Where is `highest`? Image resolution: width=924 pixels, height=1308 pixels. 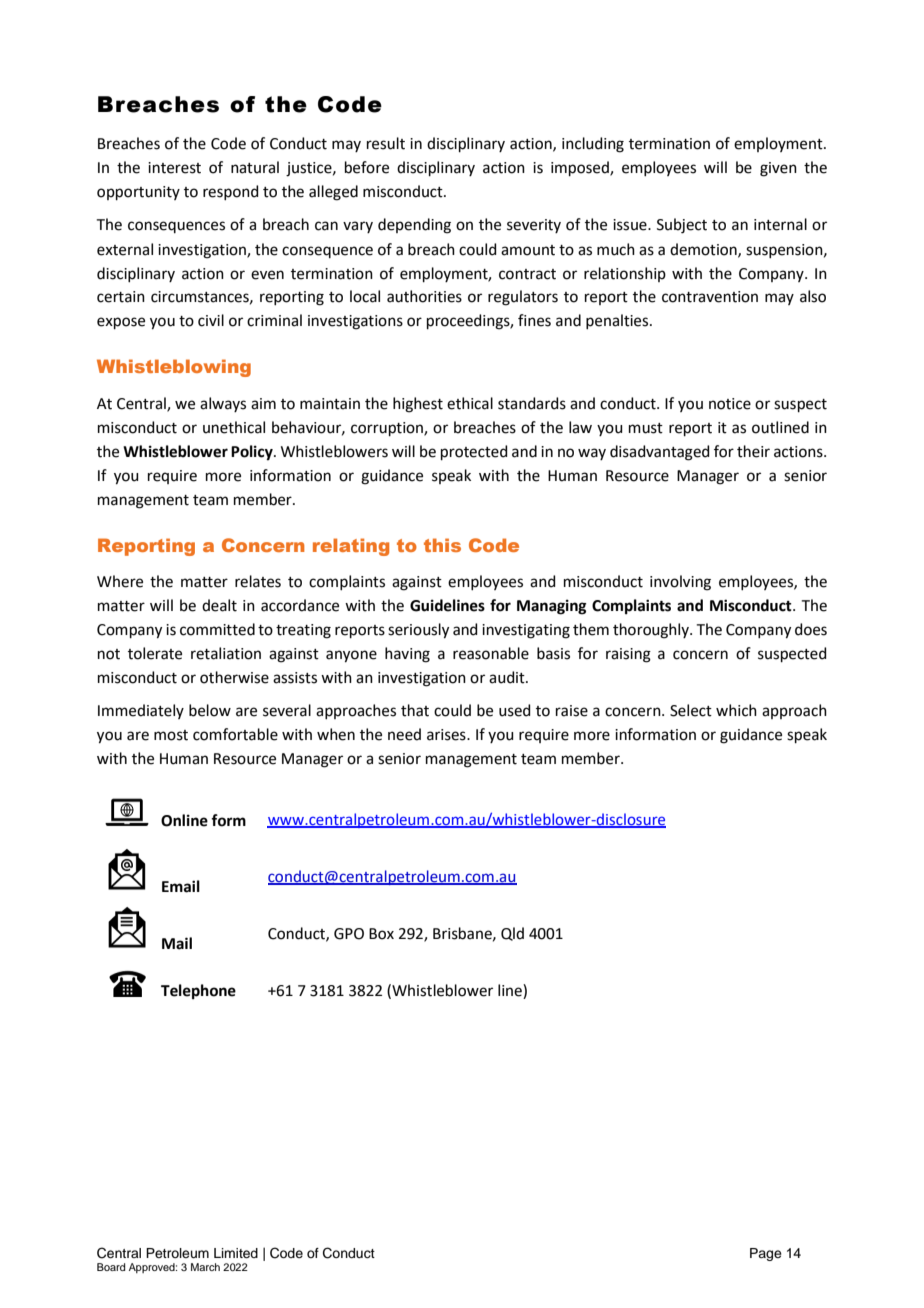
highest is located at coordinates (418, 405).
